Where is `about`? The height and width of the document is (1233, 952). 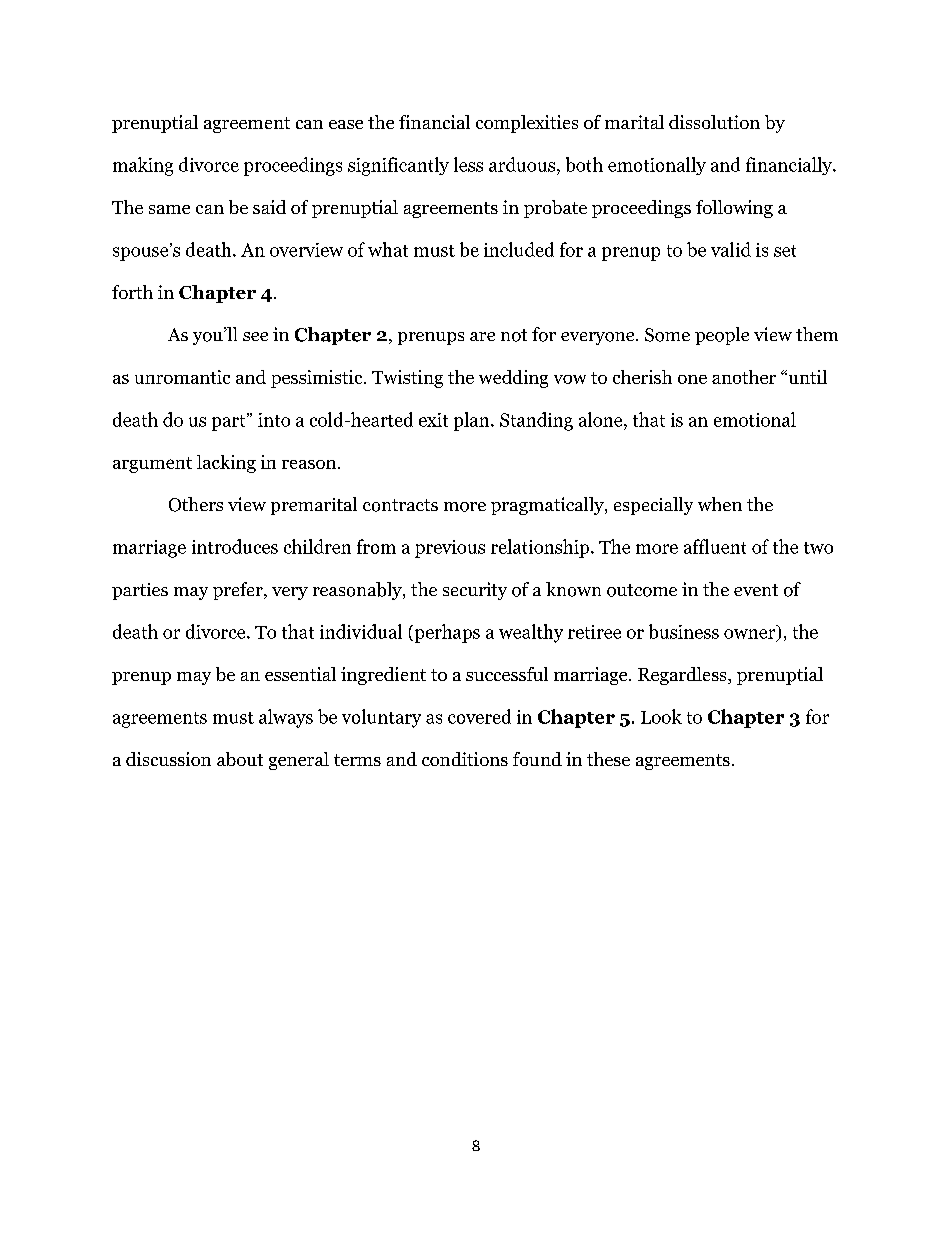
about is located at coordinates (240, 759).
